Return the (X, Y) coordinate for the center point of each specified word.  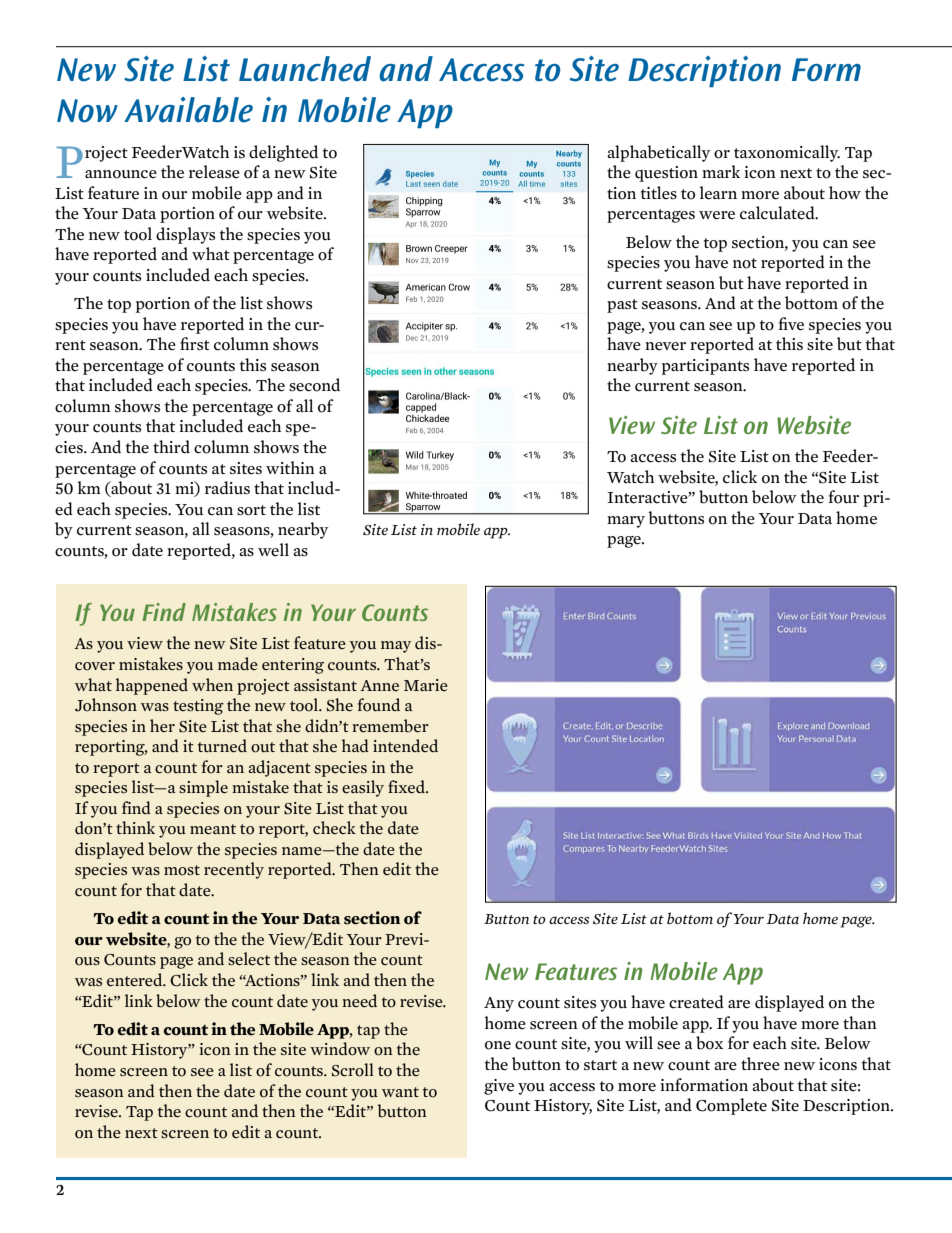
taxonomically (787, 153)
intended (405, 746)
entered (136, 980)
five (791, 324)
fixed (407, 787)
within (290, 467)
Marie (426, 685)
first (195, 343)
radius (227, 488)
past (622, 306)
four (844, 497)
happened (152, 686)
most (182, 870)
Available (188, 110)
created (696, 1002)
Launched (305, 69)
